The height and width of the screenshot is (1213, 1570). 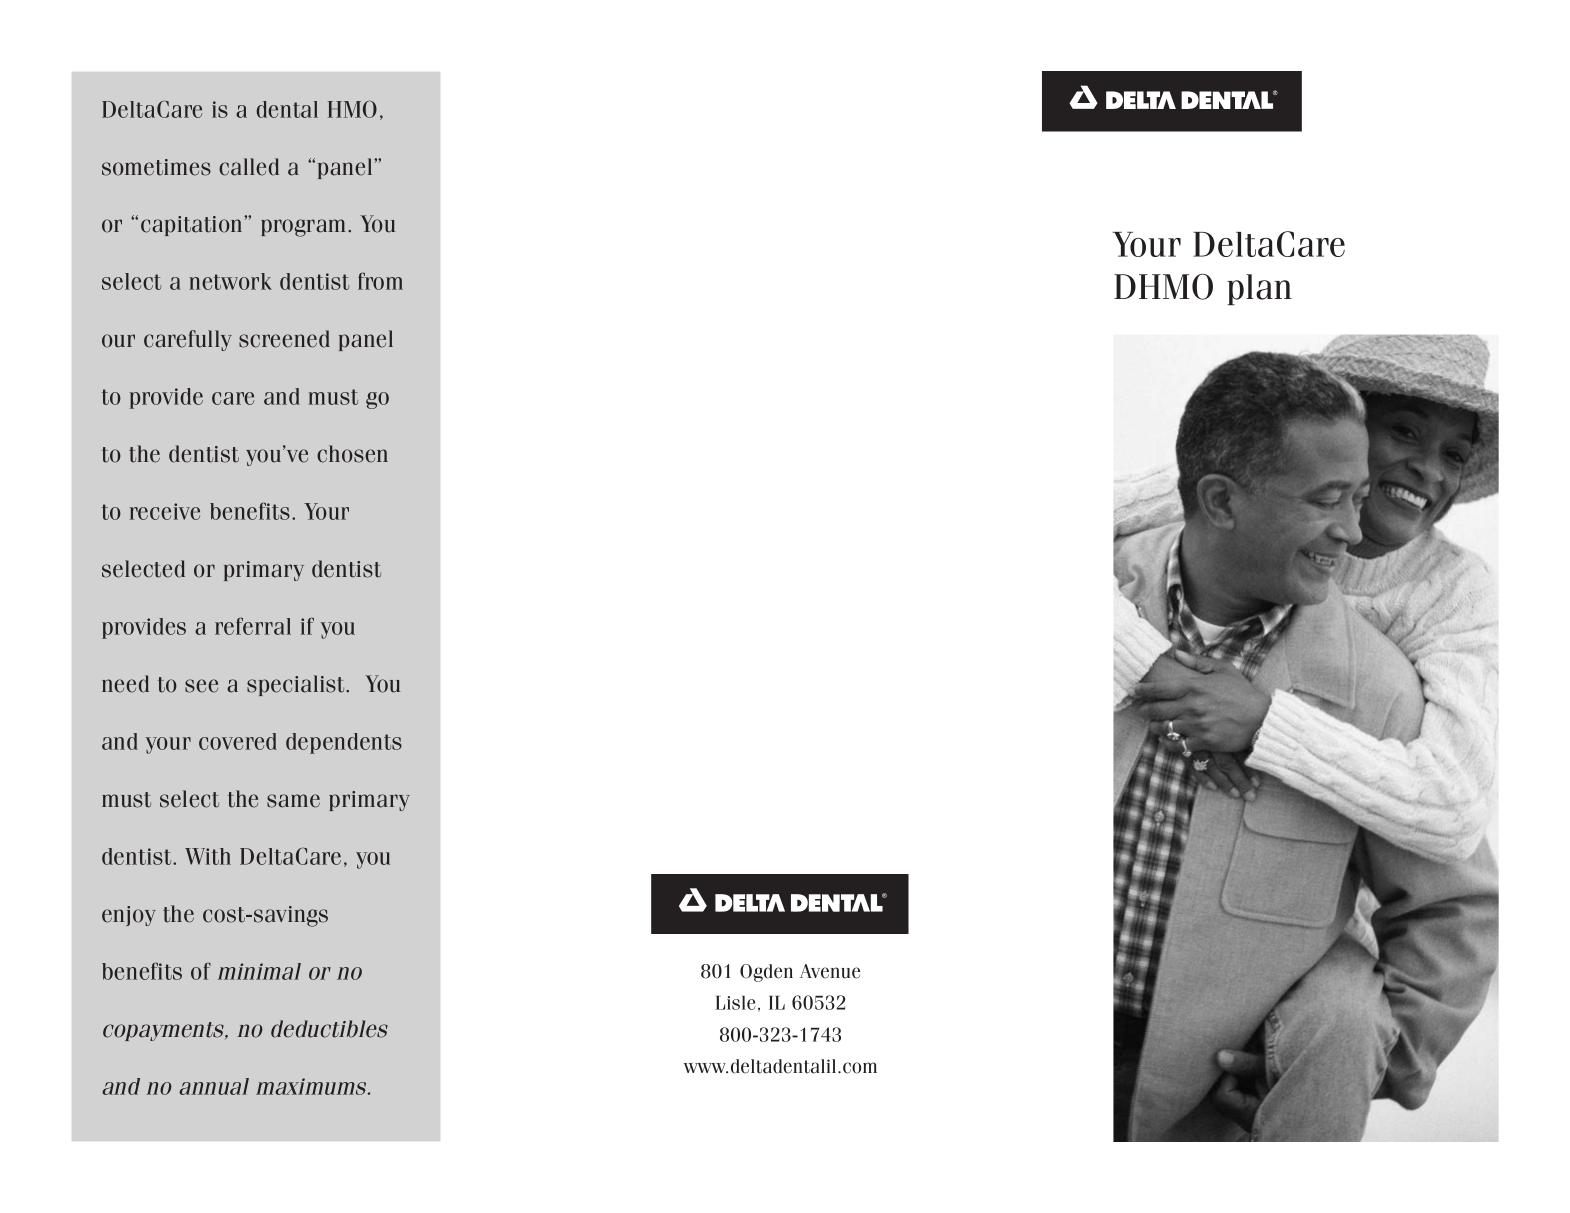 What do you see at coordinates (253, 626) in the screenshot?
I see `referral` at bounding box center [253, 626].
